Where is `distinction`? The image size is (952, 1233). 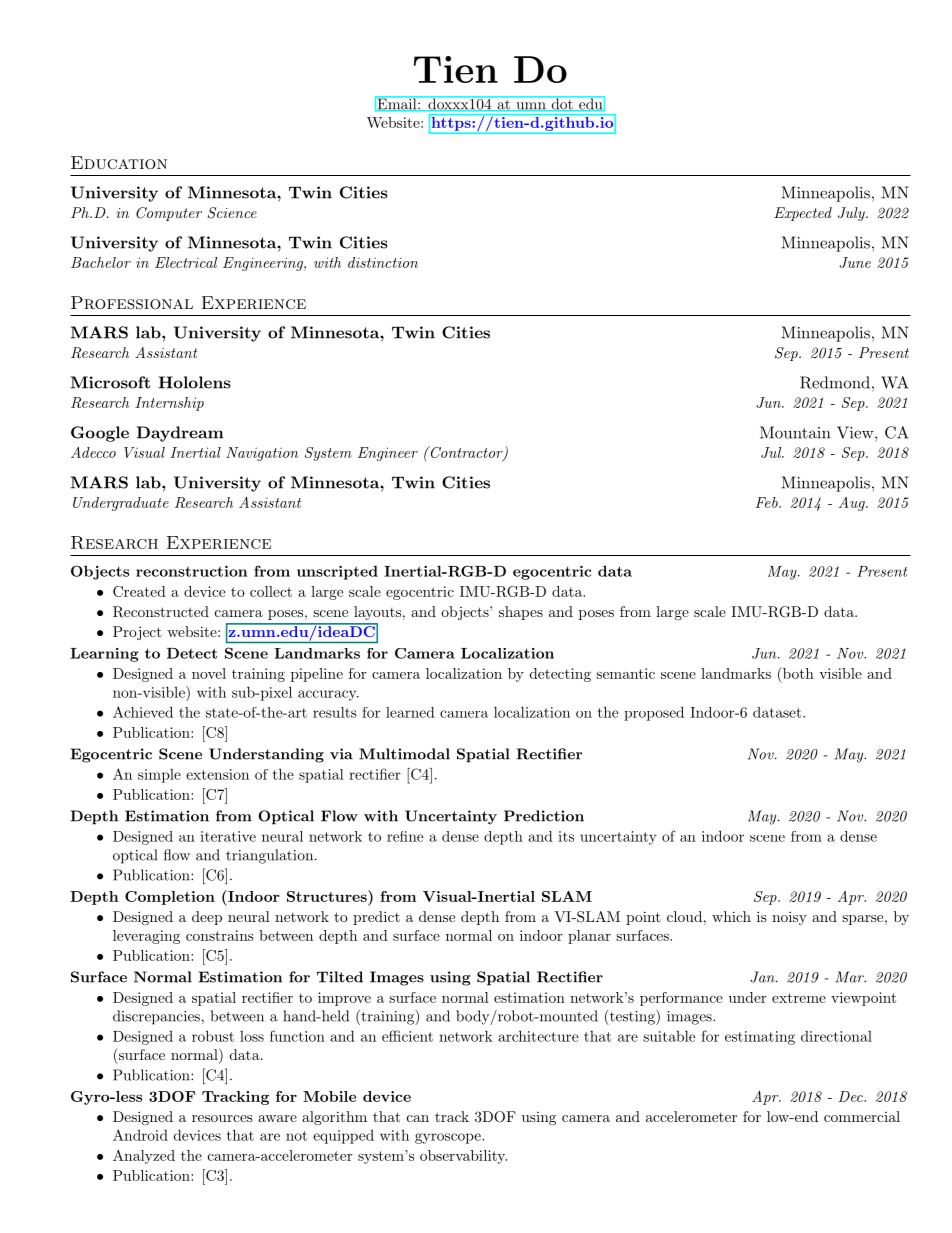 distinction is located at coordinates (383, 262).
